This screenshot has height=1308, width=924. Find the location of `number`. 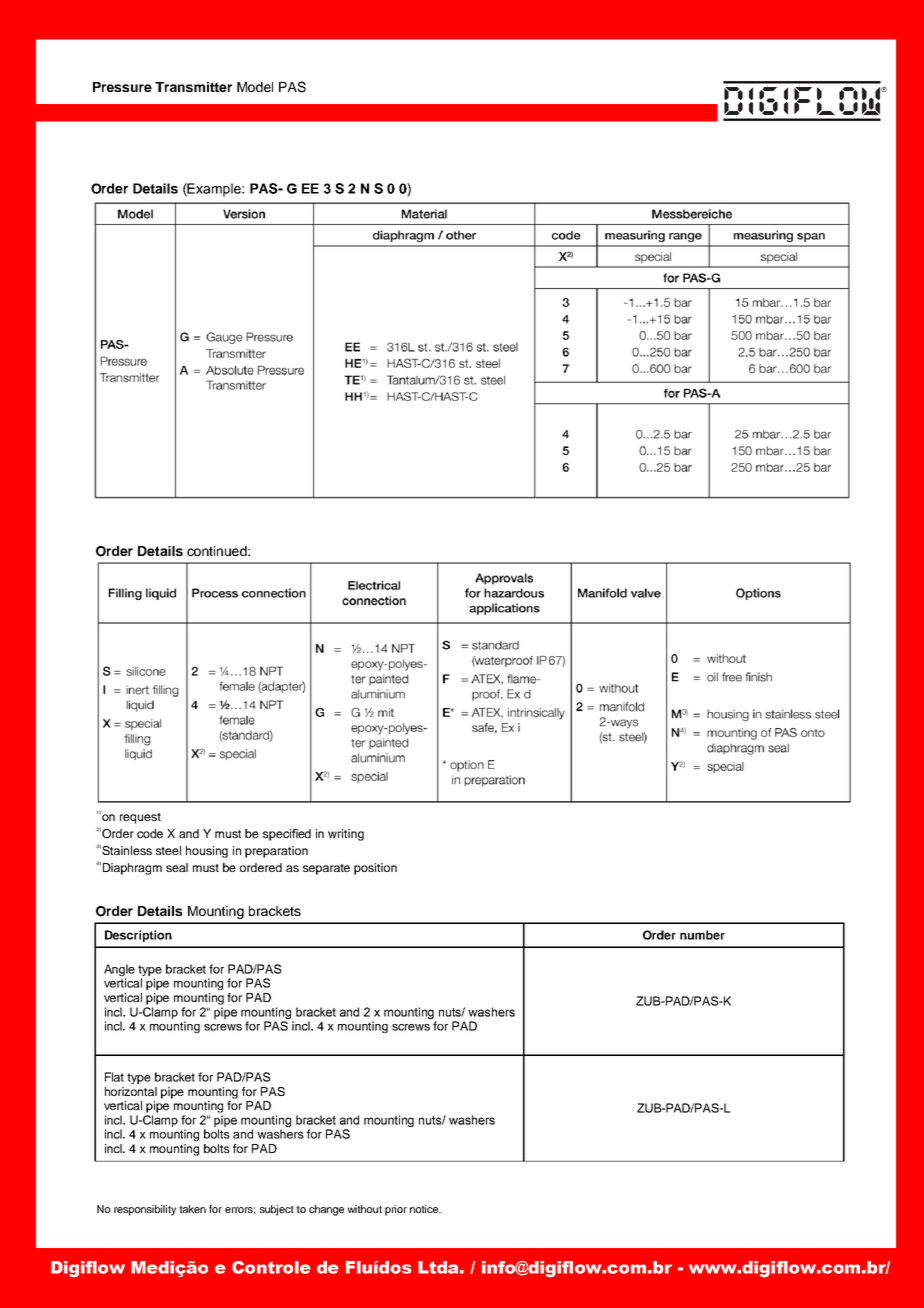

number is located at coordinates (702, 935).
